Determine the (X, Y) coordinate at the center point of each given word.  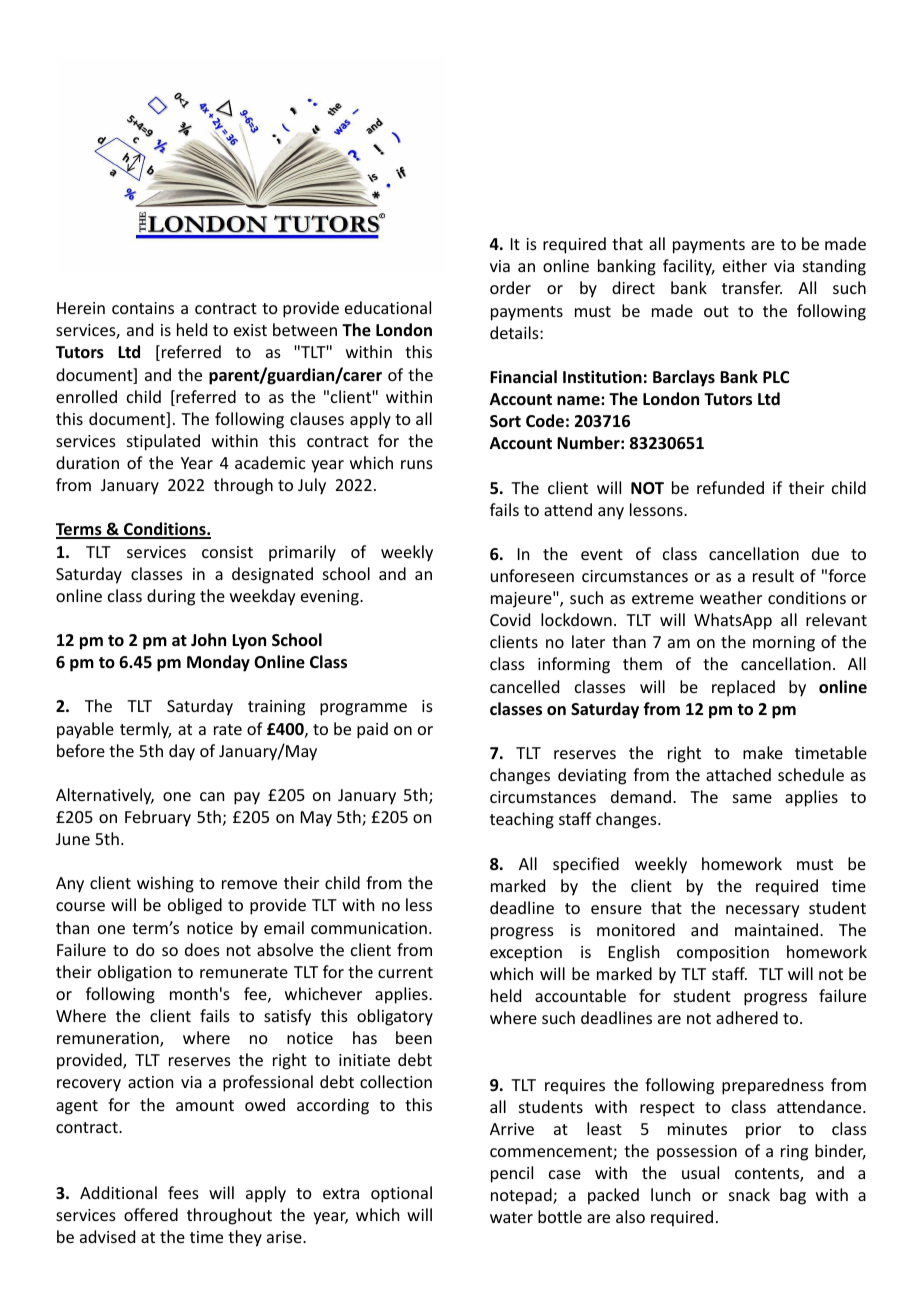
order (510, 287)
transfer (752, 287)
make (763, 752)
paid (372, 730)
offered (151, 1214)
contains (143, 308)
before (81, 750)
